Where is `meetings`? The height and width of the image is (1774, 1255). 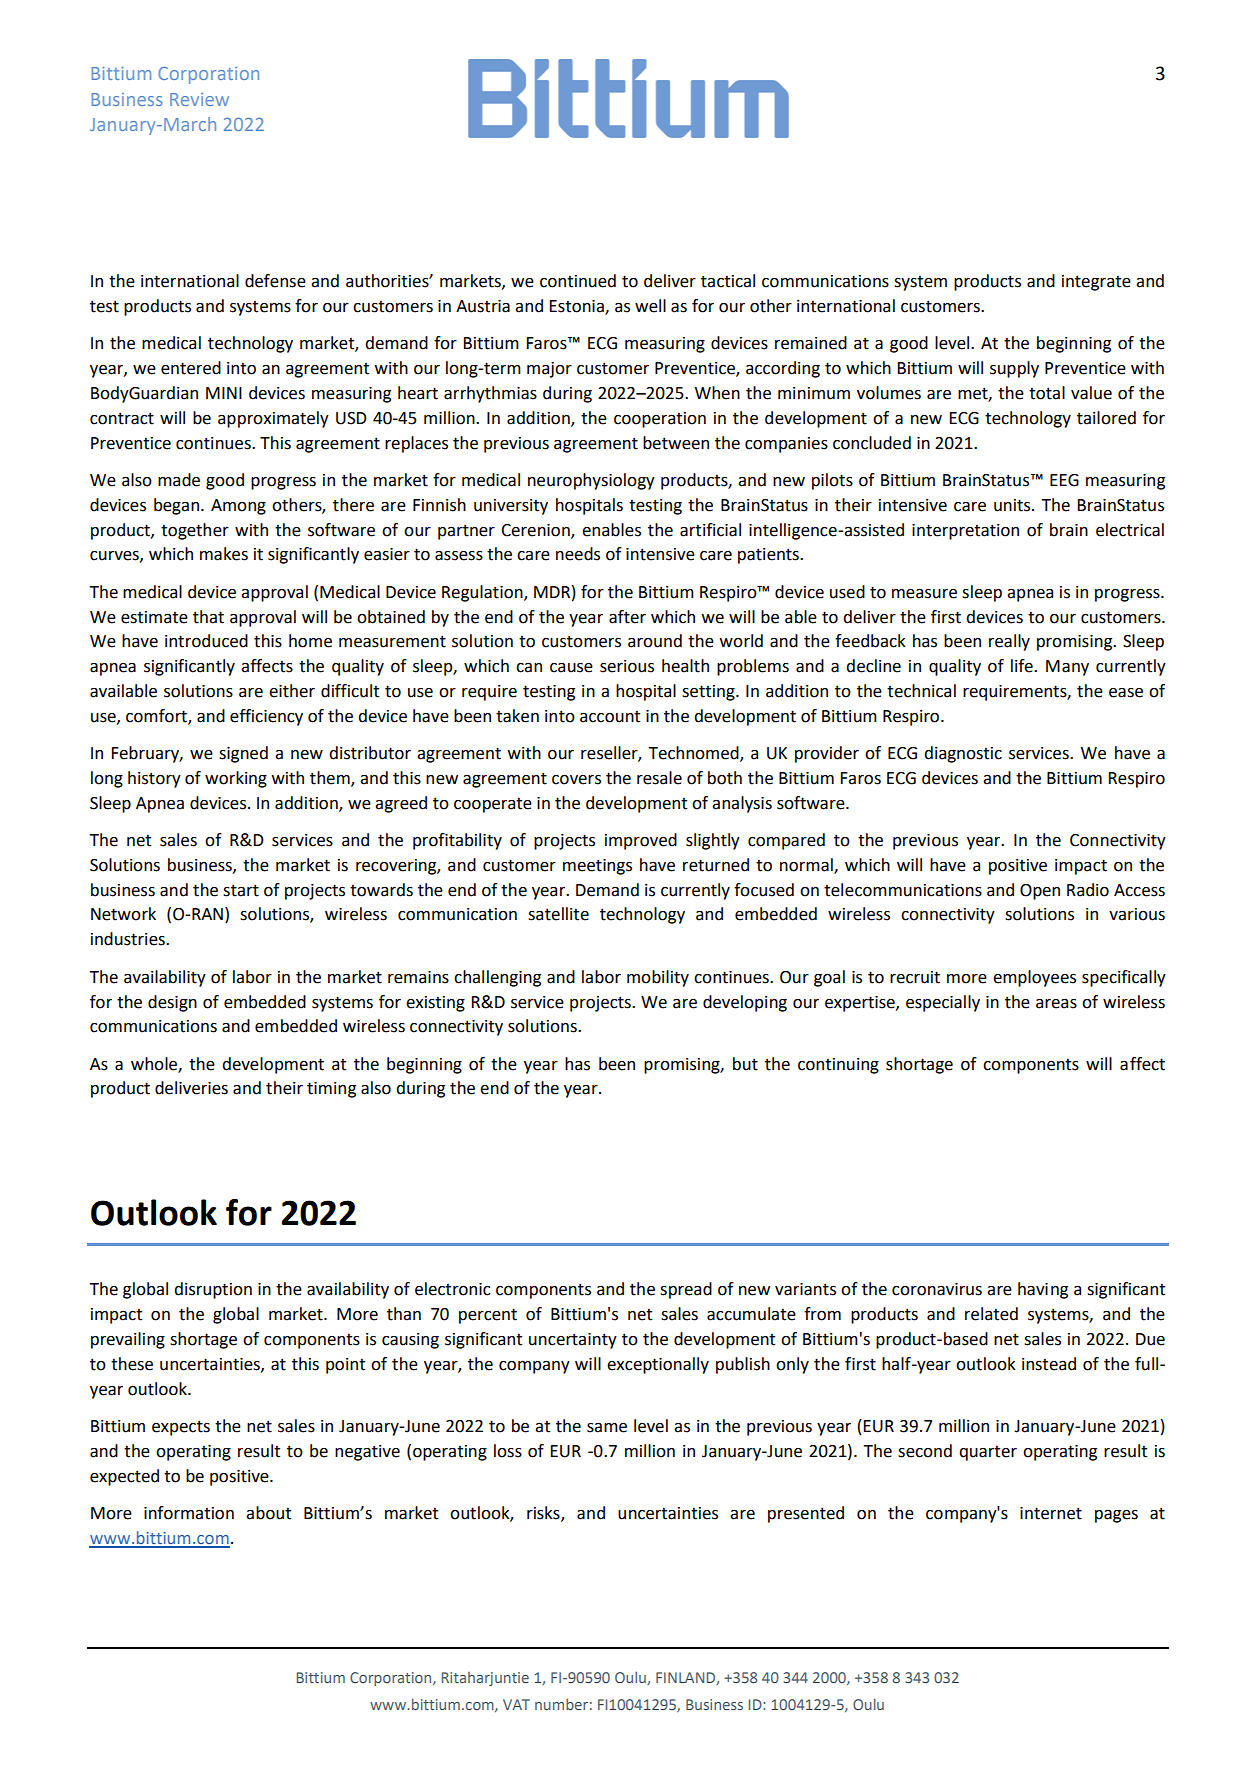 meetings is located at coordinates (597, 867).
